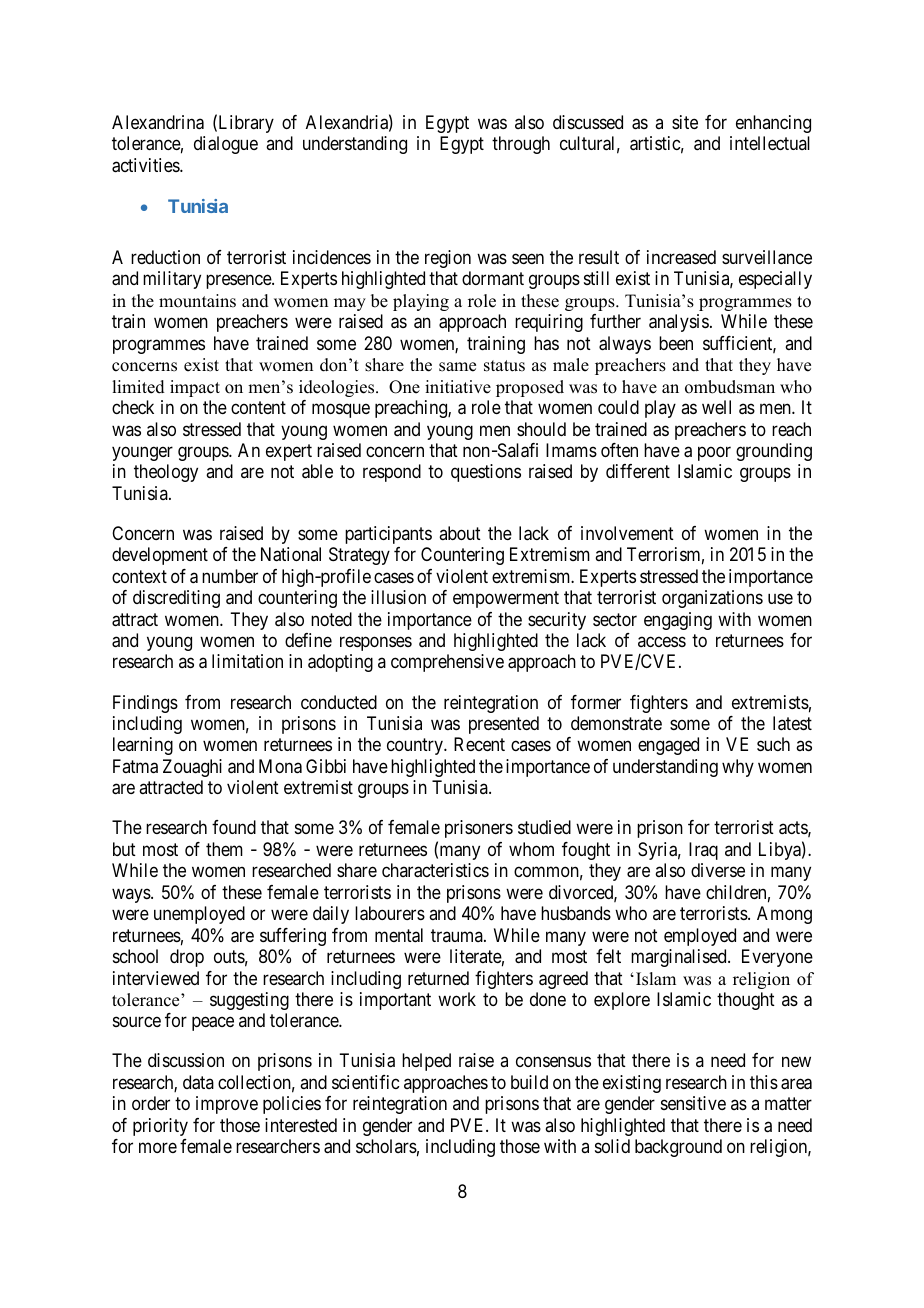 Image resolution: width=924 pixels, height=1308 pixels. What do you see at coordinates (668, 746) in the screenshot?
I see `engaged` at bounding box center [668, 746].
